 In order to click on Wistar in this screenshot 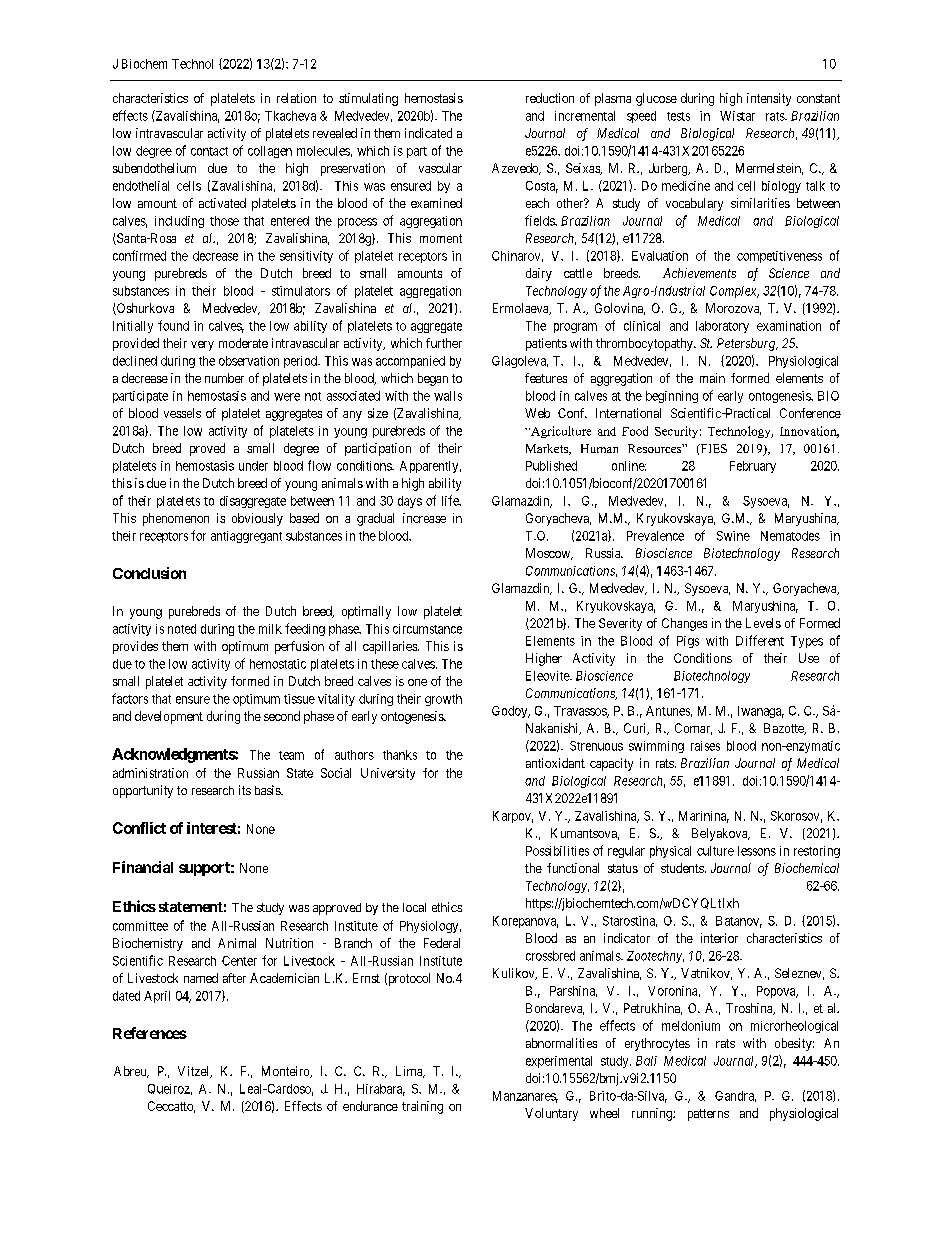, I will do `click(737, 116)`.
